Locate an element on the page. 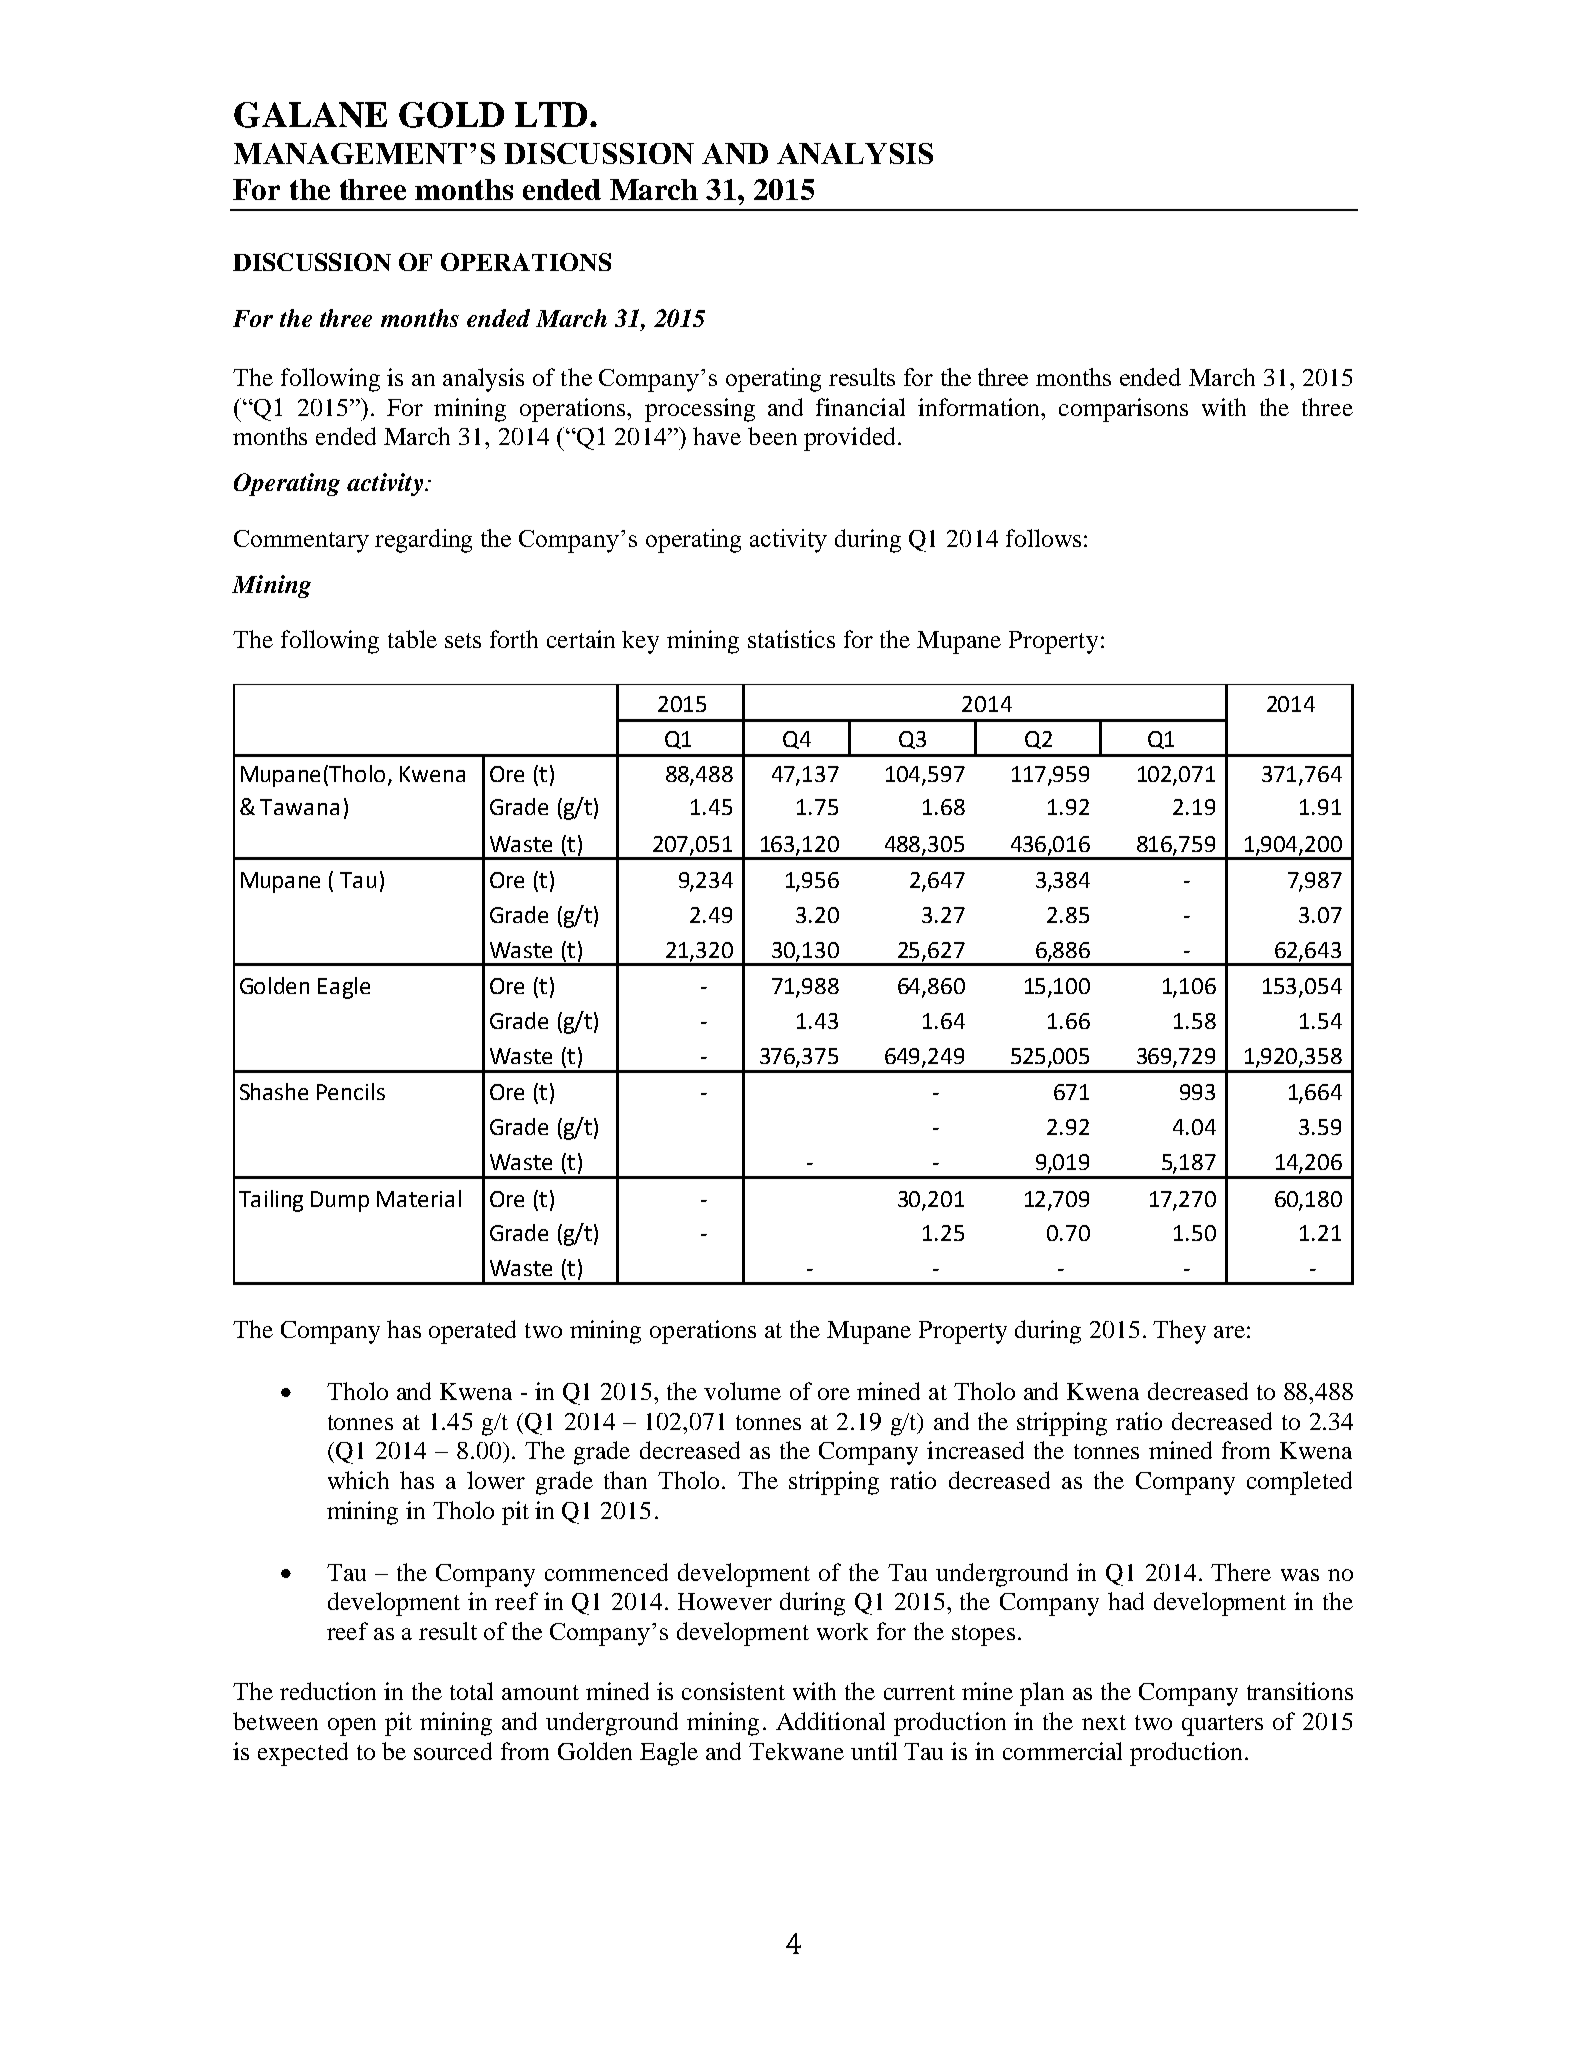  Additional is located at coordinates (830, 1721).
